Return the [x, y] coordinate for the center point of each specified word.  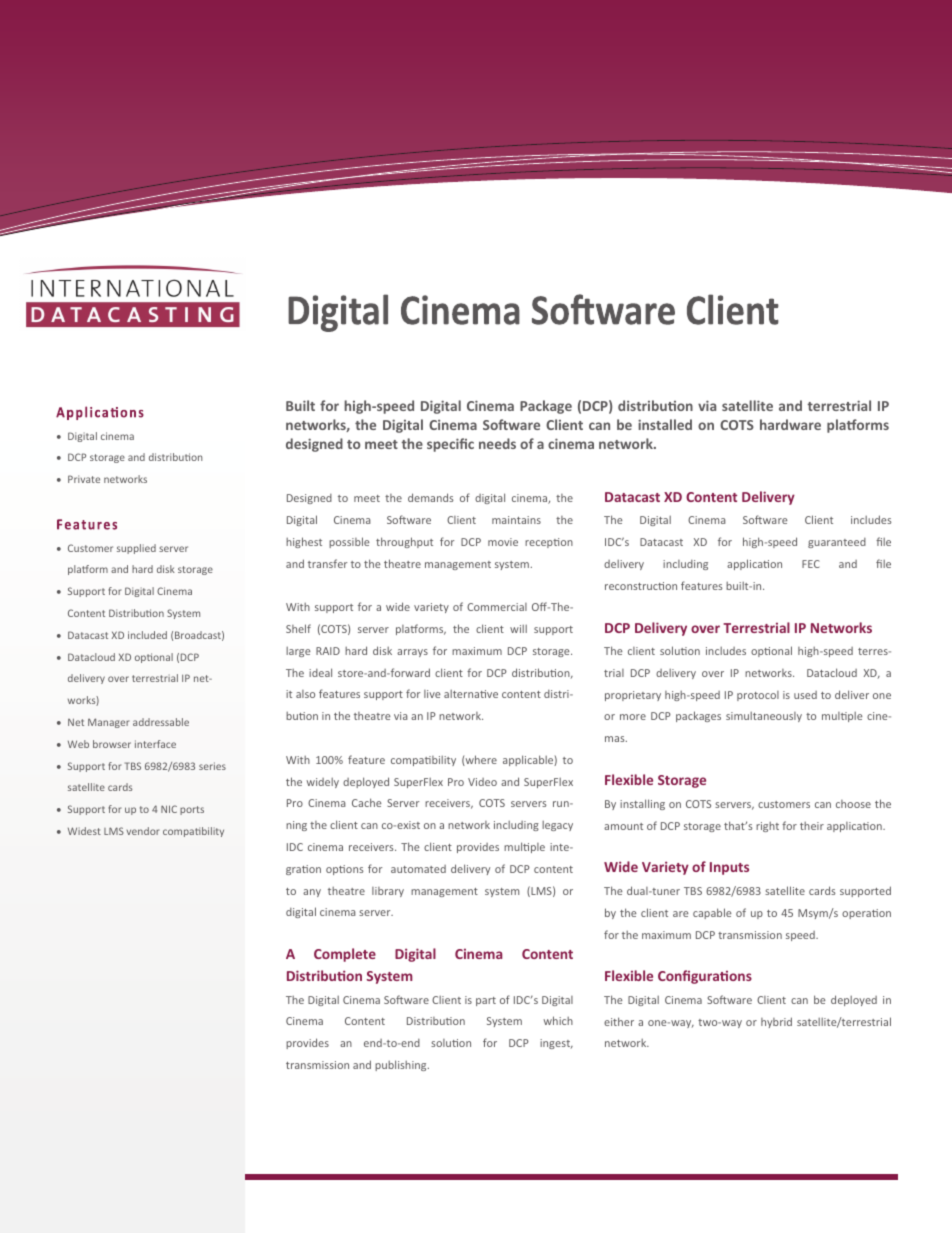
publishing [402, 1065]
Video [482, 782]
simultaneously [764, 717]
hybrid [776, 1022]
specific [450, 445]
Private [84, 479]
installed [665, 424]
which [558, 1020]
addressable [161, 722]
